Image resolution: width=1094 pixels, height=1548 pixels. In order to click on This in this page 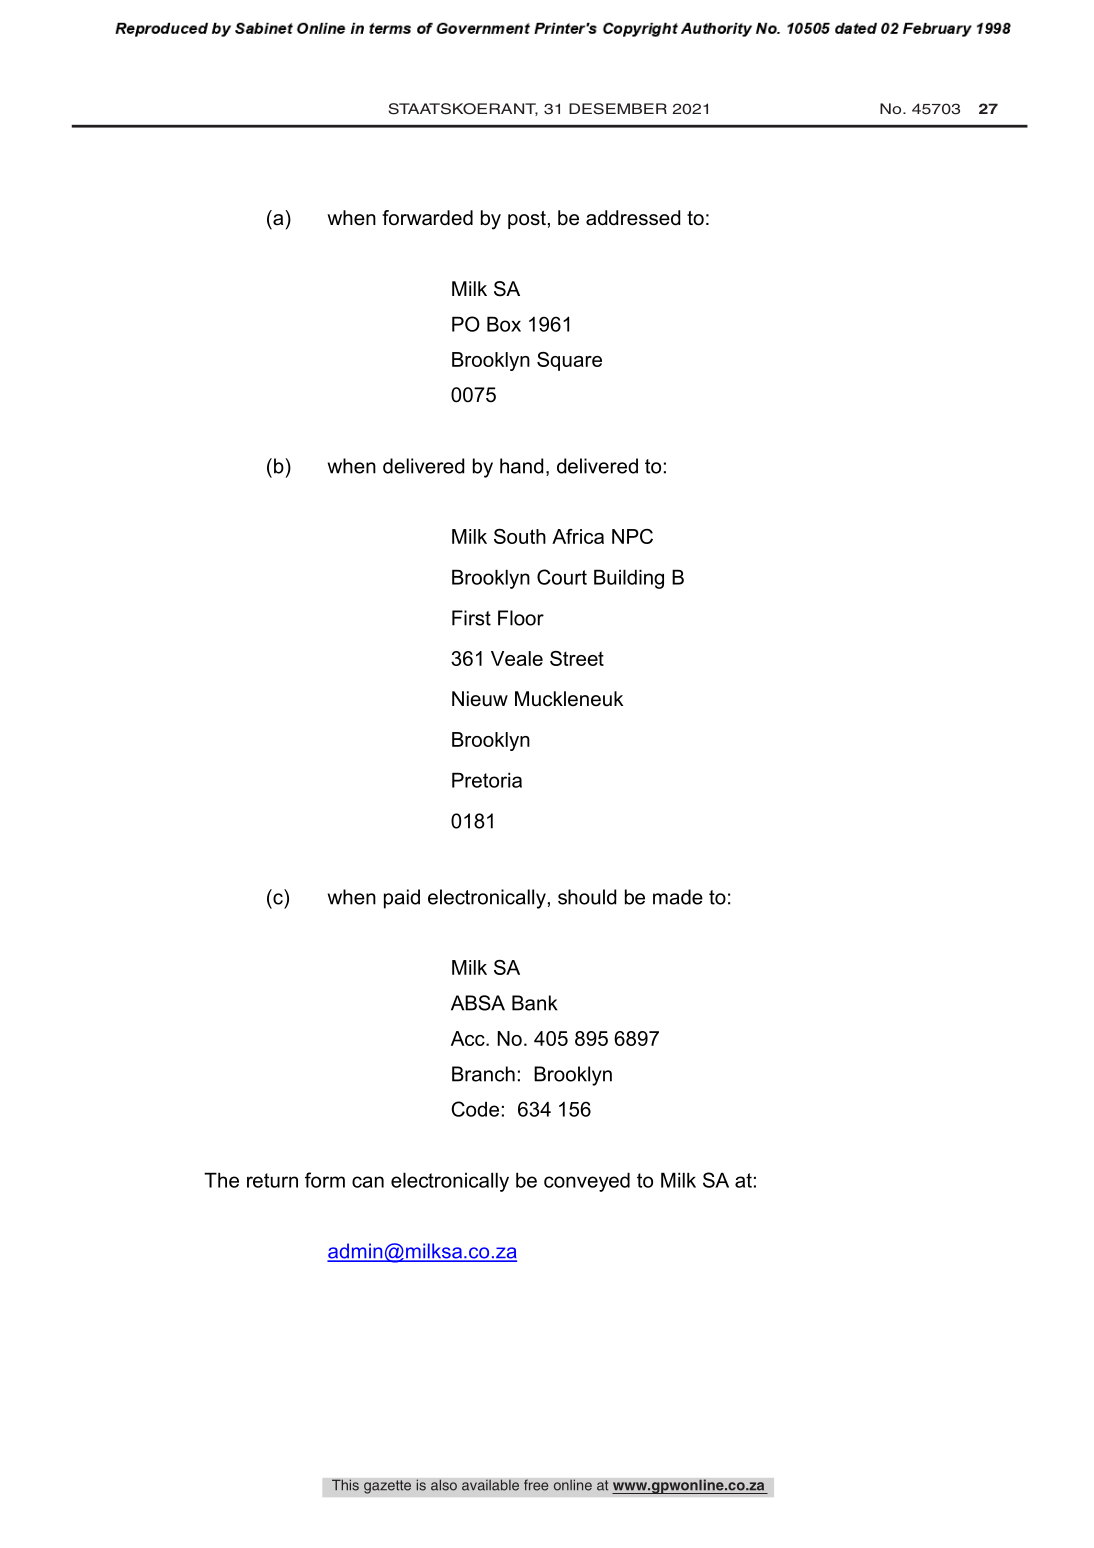, I will do `click(345, 1485)`.
